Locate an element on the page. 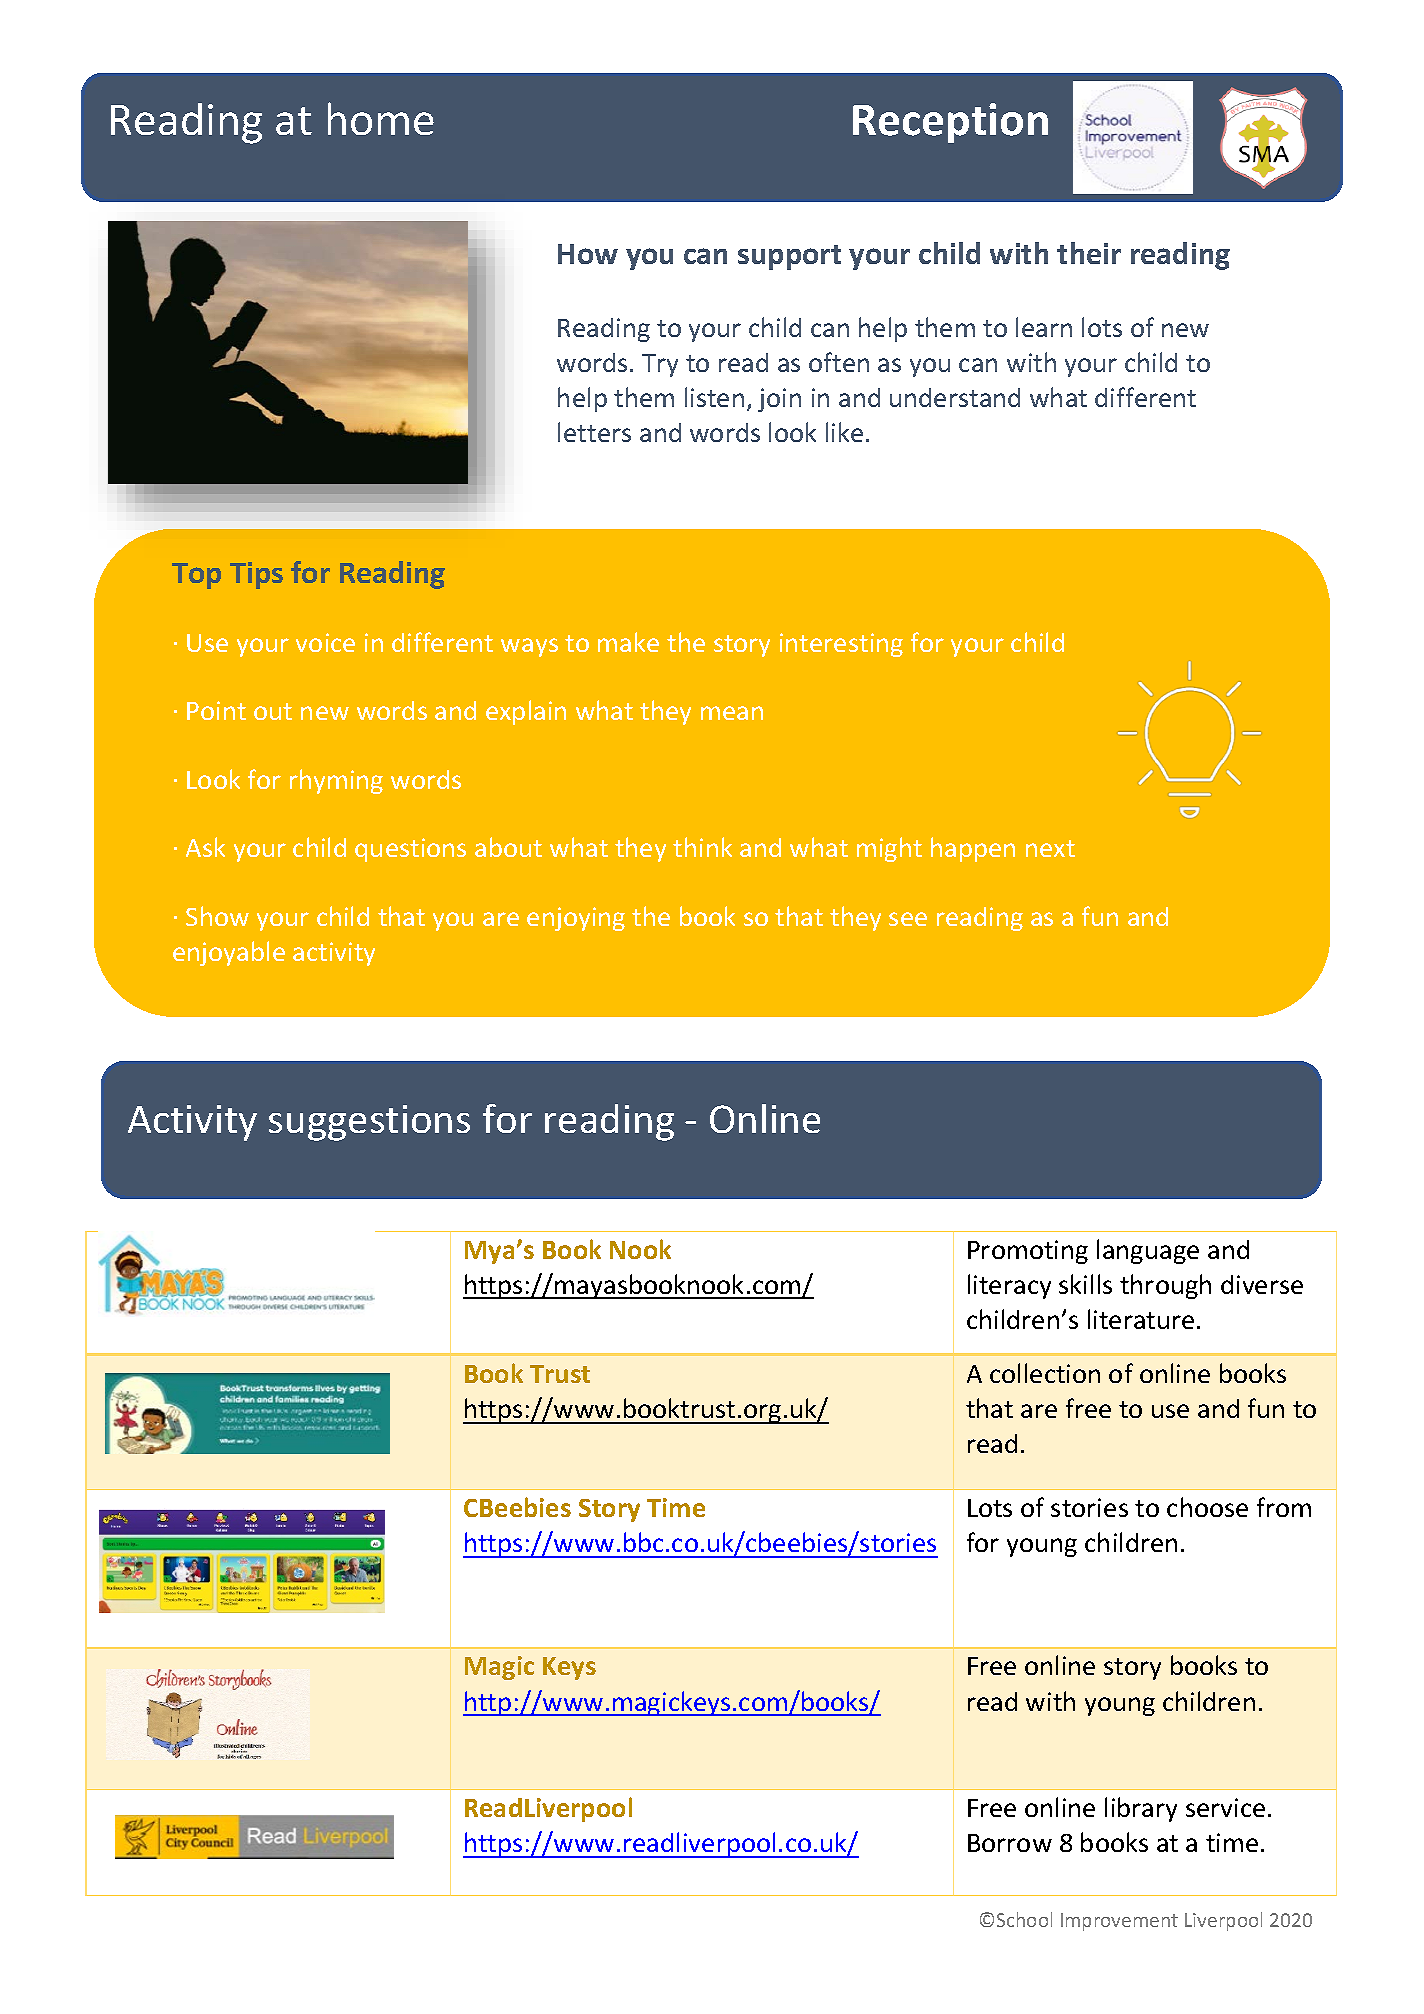  next is located at coordinates (1050, 848).
